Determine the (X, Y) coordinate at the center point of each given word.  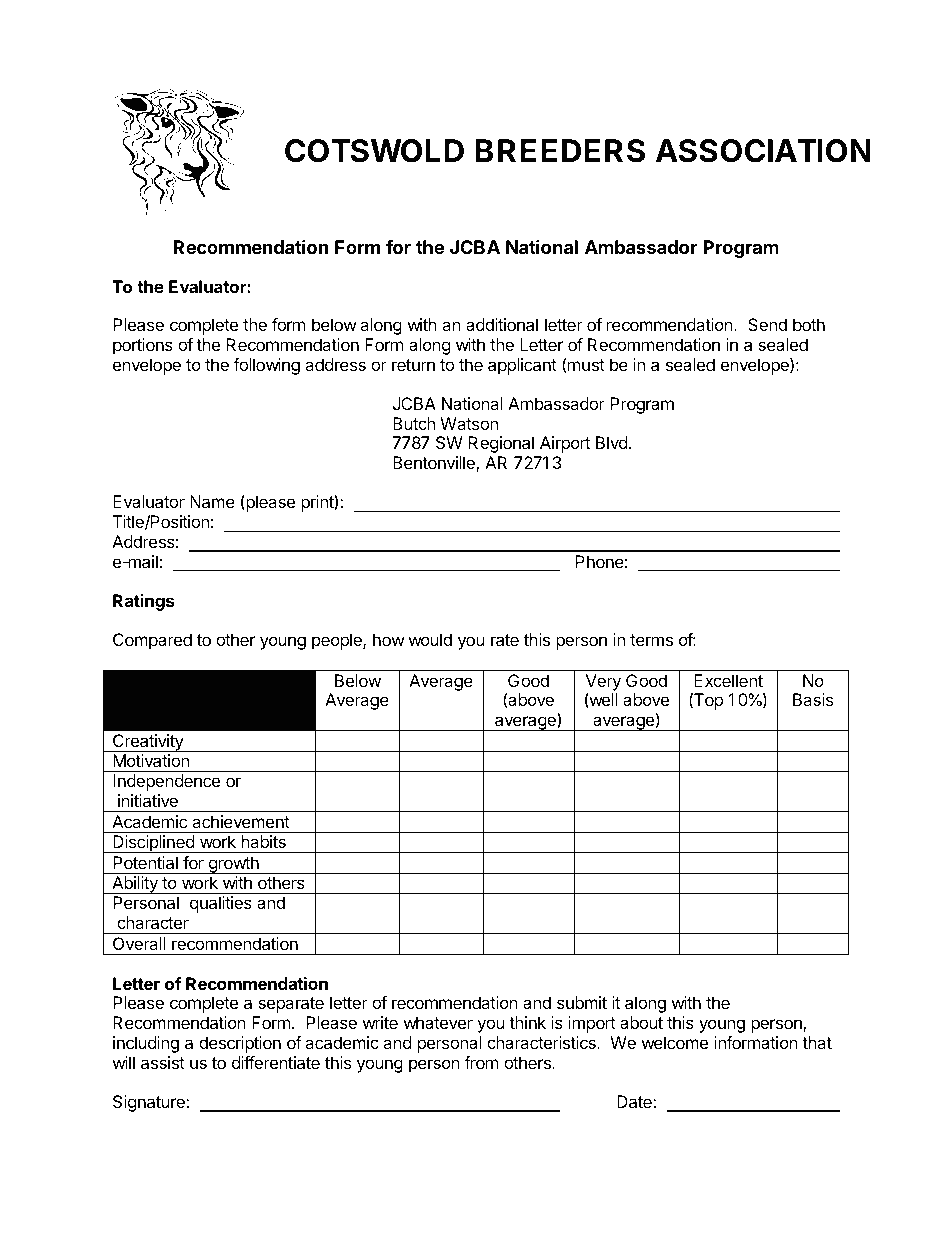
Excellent (728, 680)
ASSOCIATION (763, 151)
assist (163, 1062)
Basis (813, 699)
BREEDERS (560, 151)
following (266, 366)
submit (582, 1002)
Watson (469, 423)
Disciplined (153, 844)
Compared (152, 641)
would (430, 639)
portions (143, 346)
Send (767, 324)
